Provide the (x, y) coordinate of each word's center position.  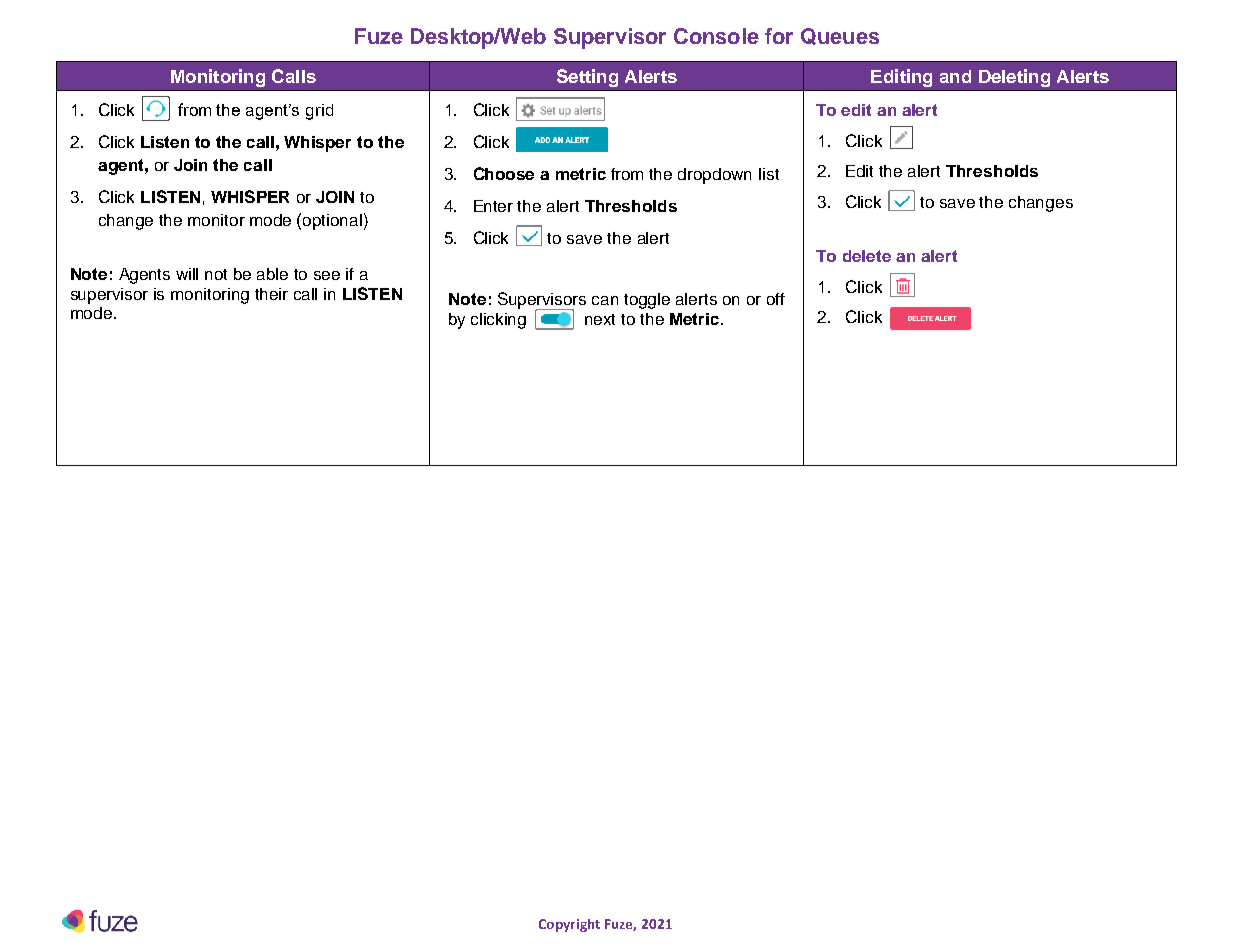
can (605, 300)
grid (319, 112)
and (955, 76)
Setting (587, 78)
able (272, 274)
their (271, 294)
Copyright (569, 925)
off (776, 299)
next (600, 319)
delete (867, 256)
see (327, 275)
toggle (647, 301)
